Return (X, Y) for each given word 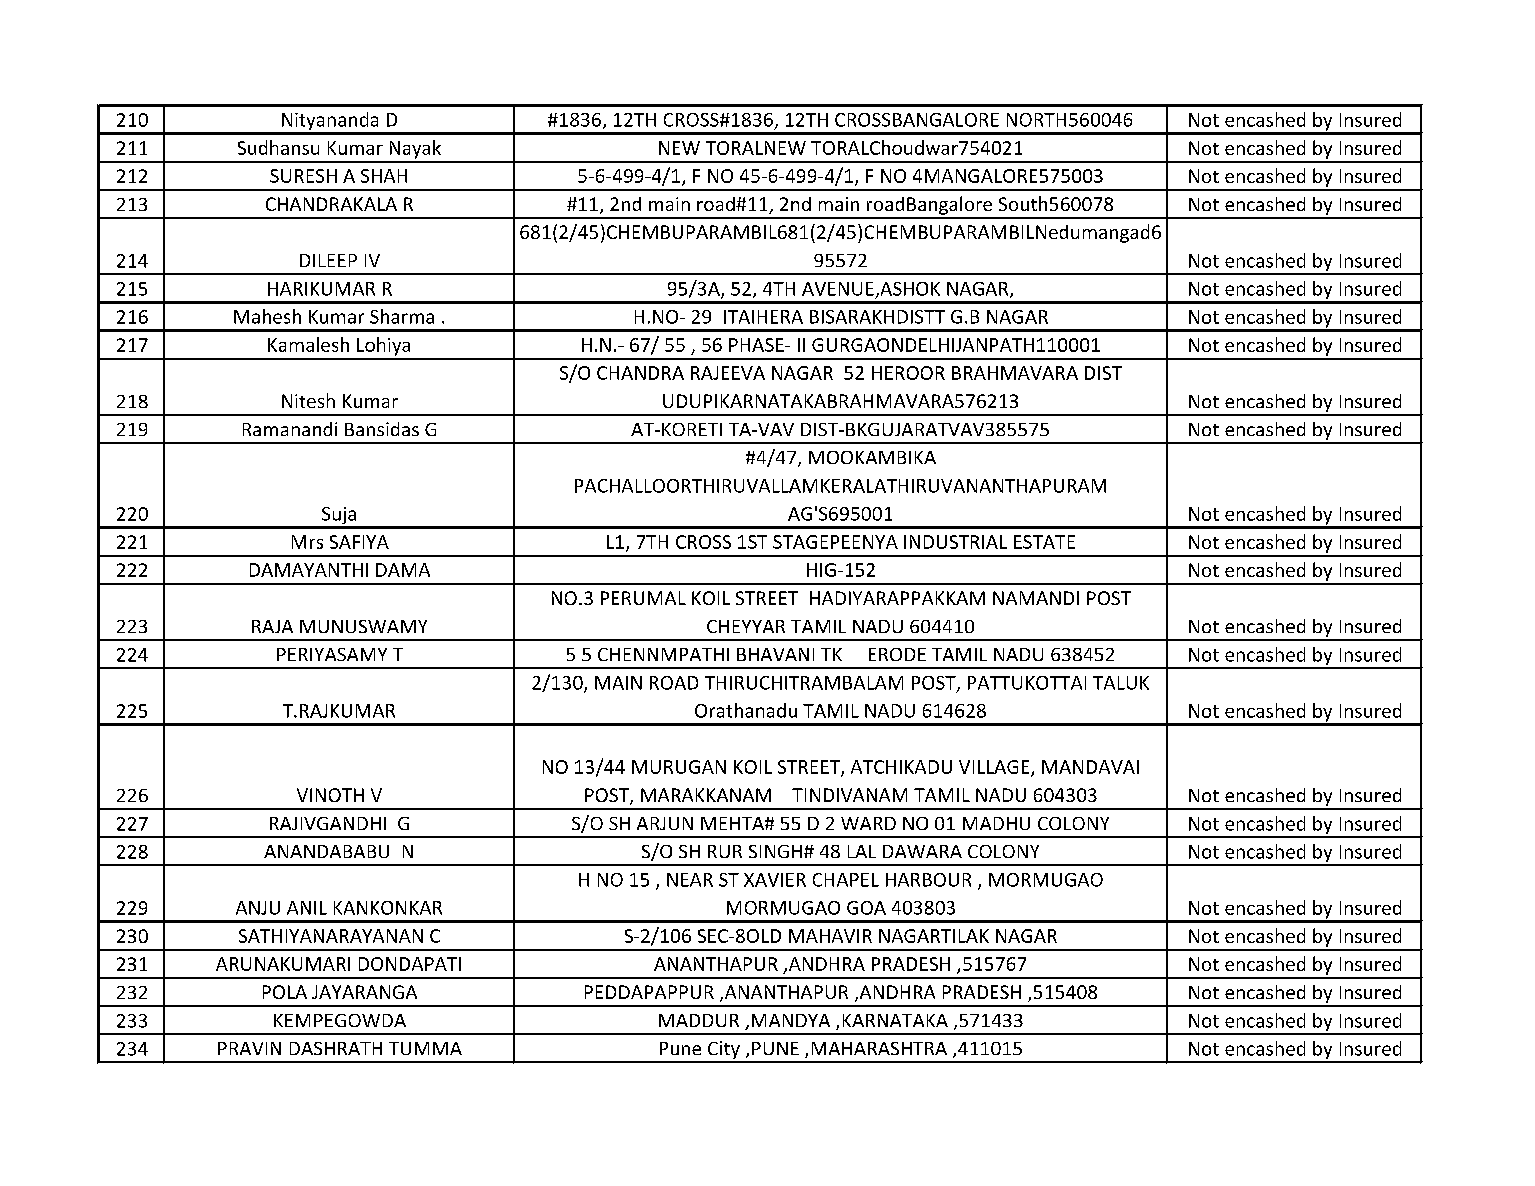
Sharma (402, 316)
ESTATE (1044, 542)
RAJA (272, 626)
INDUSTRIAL (955, 542)
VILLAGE (995, 768)
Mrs (307, 542)
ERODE (897, 654)
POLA (285, 992)
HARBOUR (928, 880)
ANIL (307, 908)
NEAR (690, 880)
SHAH (384, 176)
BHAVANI (775, 654)
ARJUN (665, 823)
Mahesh (267, 316)
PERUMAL (643, 598)
